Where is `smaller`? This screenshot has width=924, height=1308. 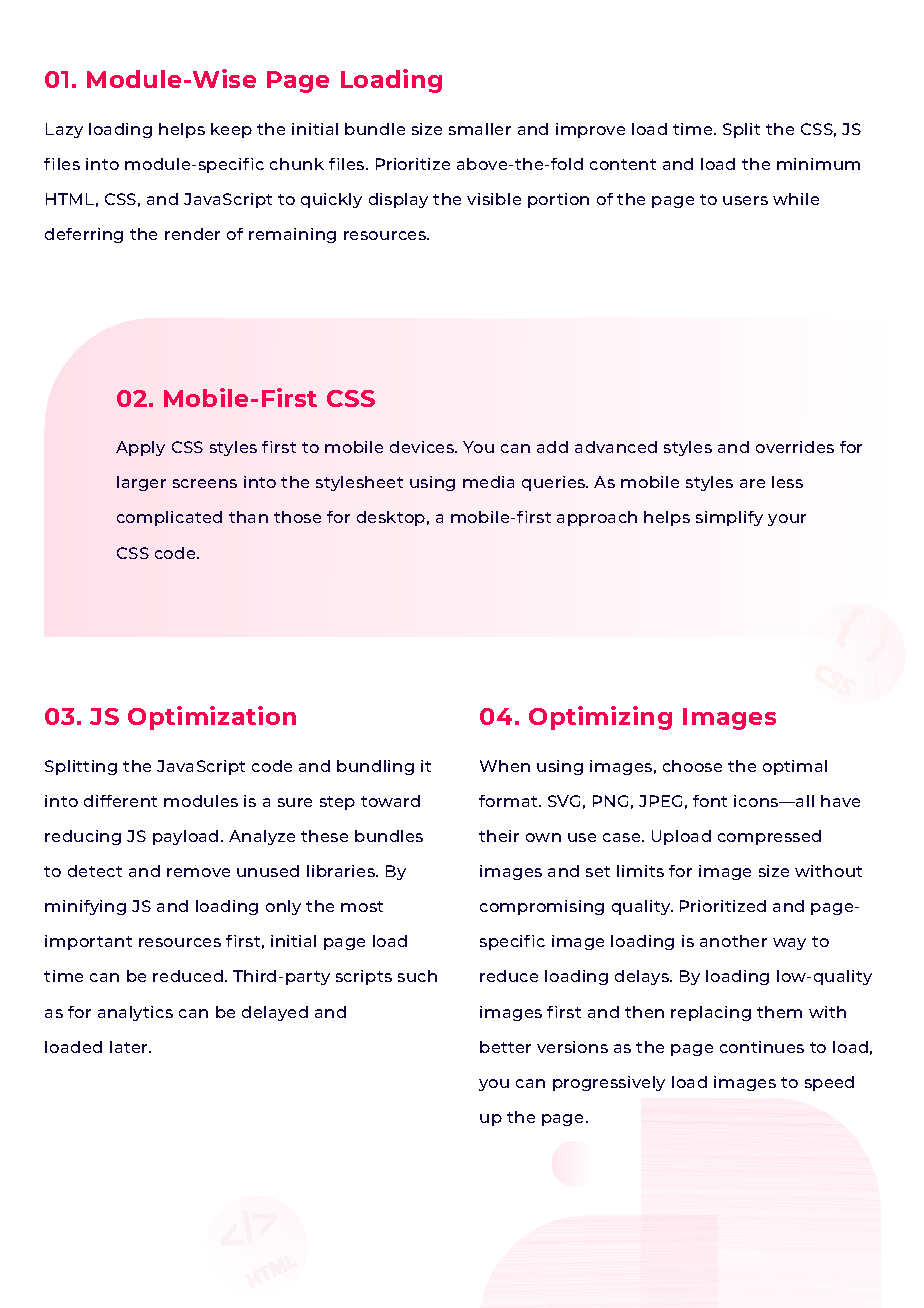 smaller is located at coordinates (480, 129).
